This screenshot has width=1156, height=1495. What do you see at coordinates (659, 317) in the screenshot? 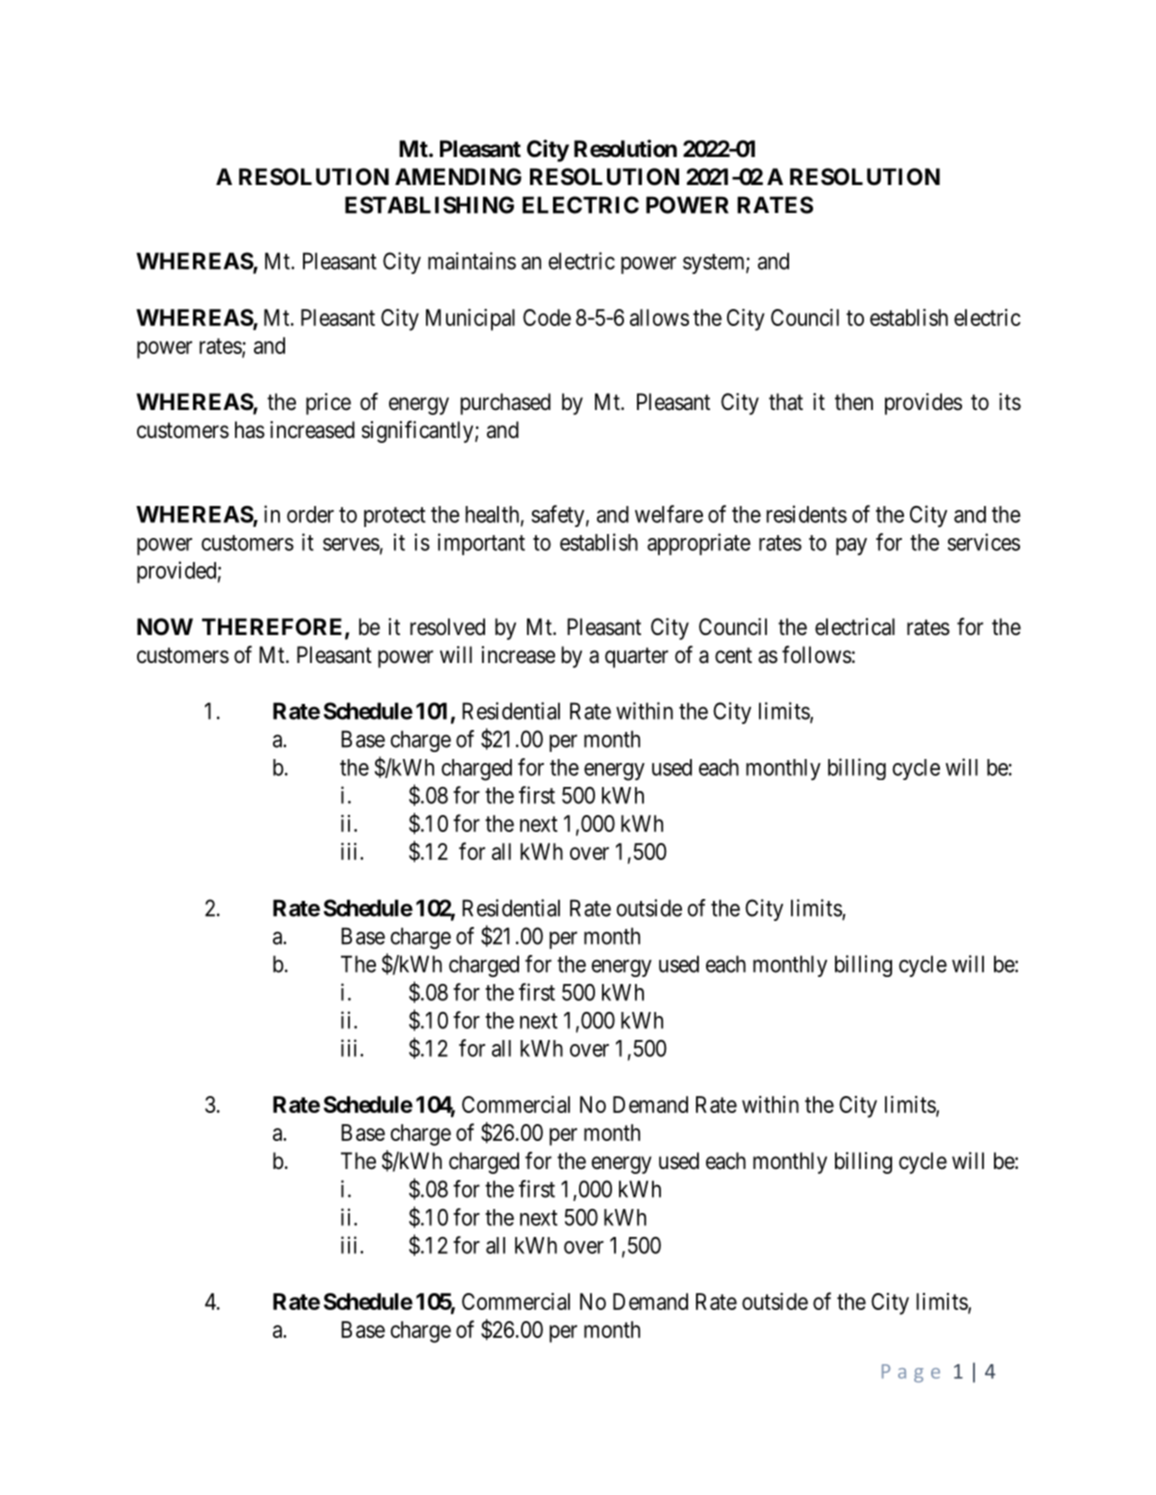
I see `allows` at bounding box center [659, 317].
